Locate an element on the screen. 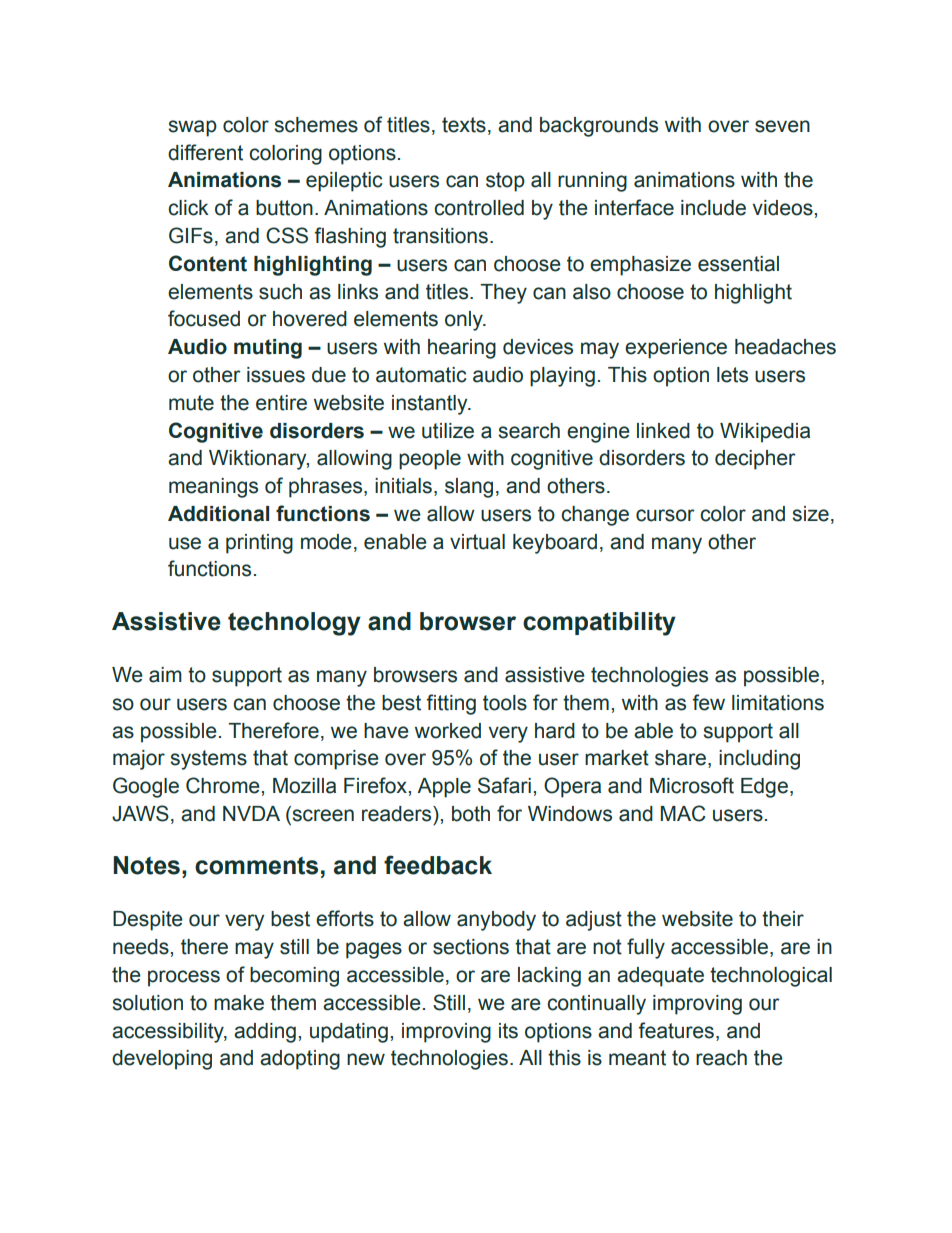  make is located at coordinates (239, 1003).
